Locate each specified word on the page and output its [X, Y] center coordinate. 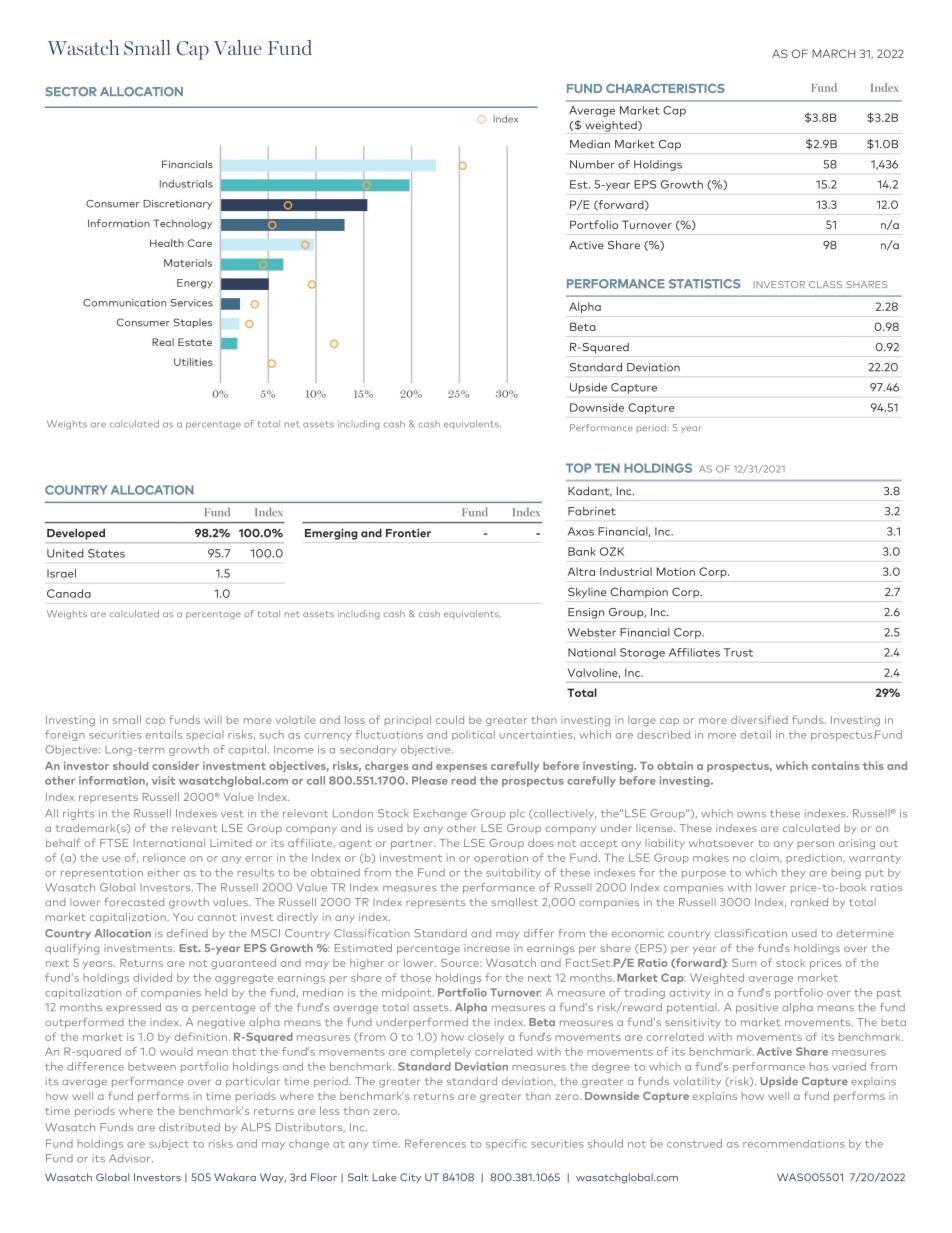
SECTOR [71, 91]
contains [835, 765]
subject [169, 1144]
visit [163, 780]
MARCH [833, 53]
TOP [579, 468]
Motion [676, 571]
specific [506, 1144]
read [464, 780]
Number [592, 164]
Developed [76, 534]
